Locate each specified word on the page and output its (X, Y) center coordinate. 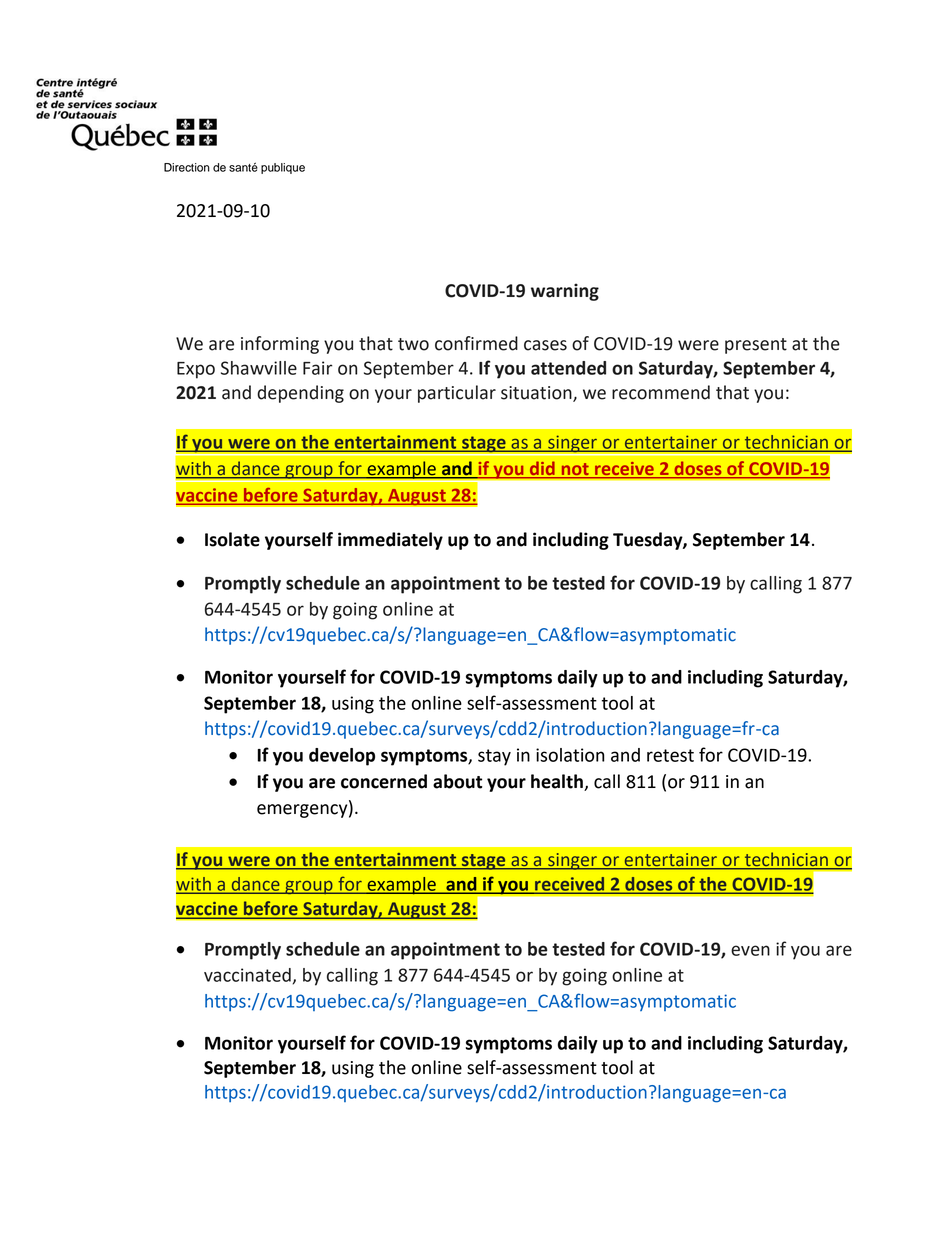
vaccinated (247, 975)
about (457, 781)
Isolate (232, 539)
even (750, 950)
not (575, 470)
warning (565, 292)
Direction (187, 167)
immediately (390, 541)
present (756, 346)
